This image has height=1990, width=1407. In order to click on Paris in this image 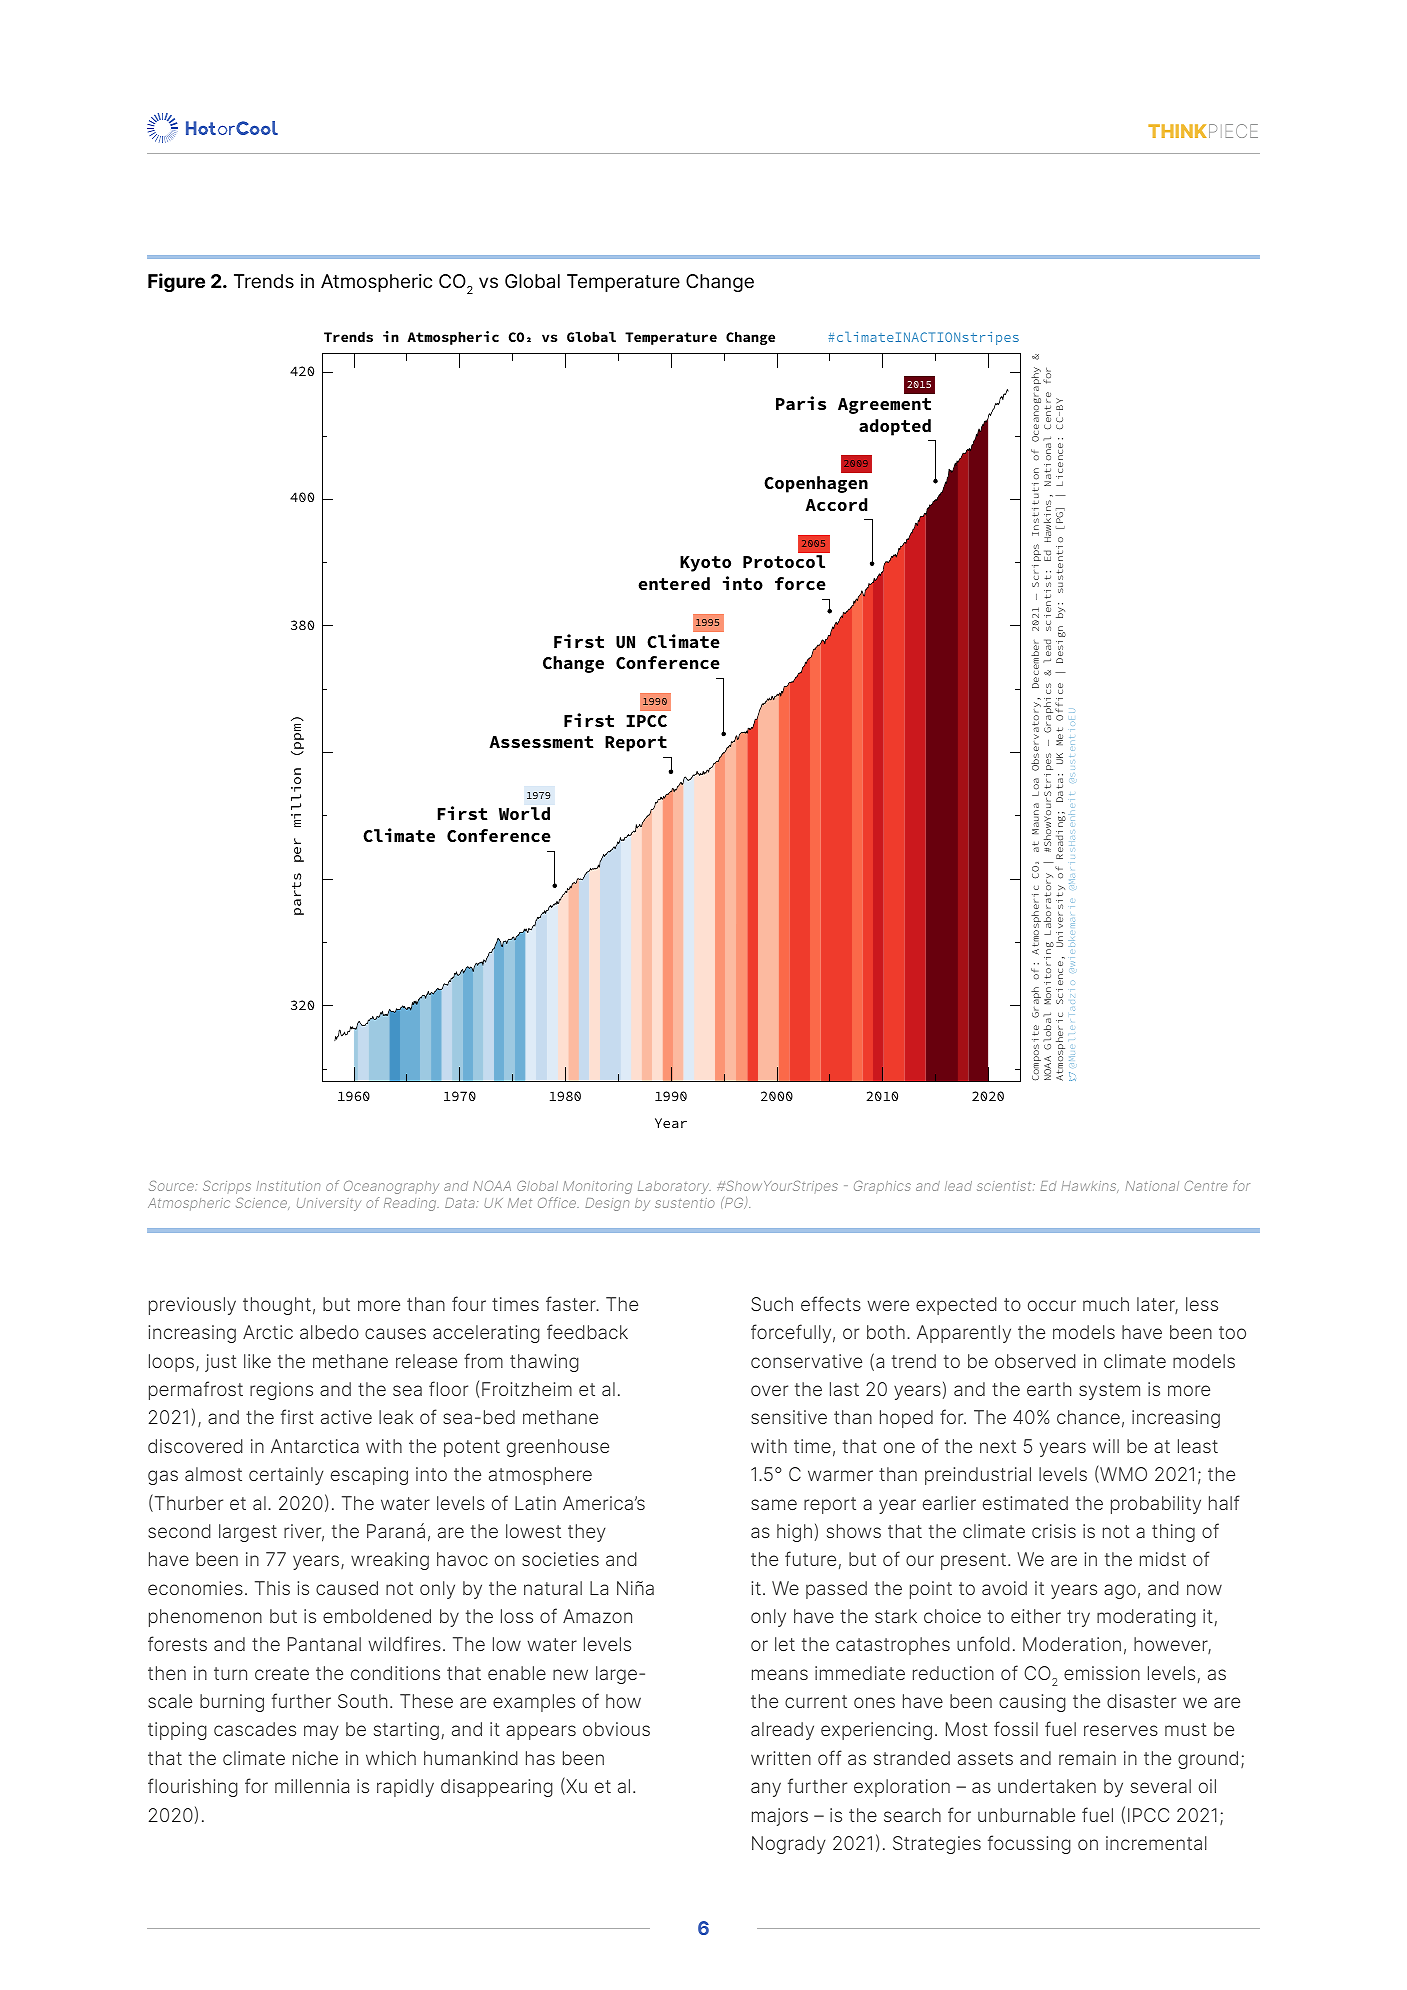, I will do `click(801, 403)`.
